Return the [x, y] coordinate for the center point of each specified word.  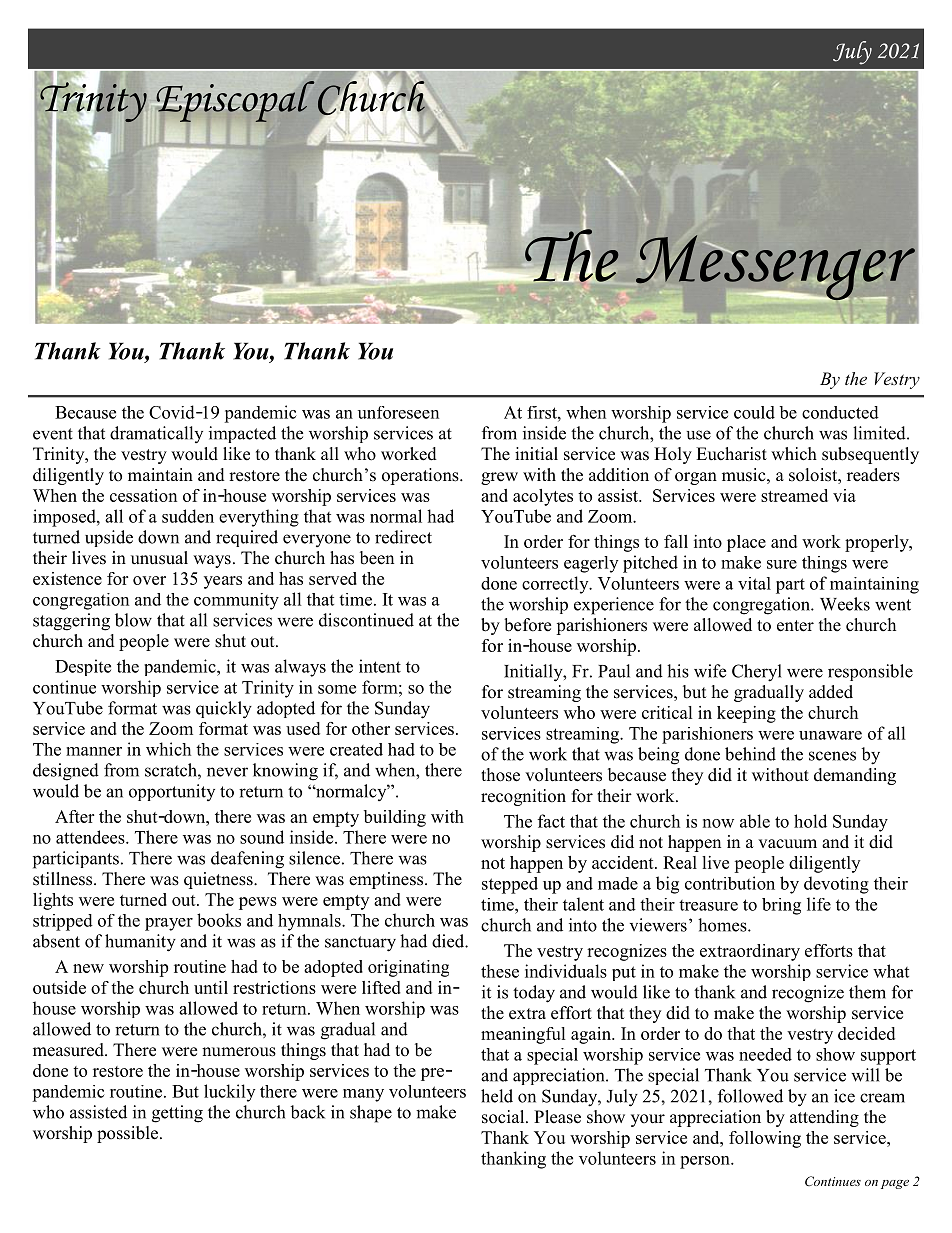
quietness [219, 880]
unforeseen [398, 412]
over [149, 580]
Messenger [775, 268]
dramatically [156, 434]
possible [127, 1134]
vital [754, 583]
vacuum [787, 844]
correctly [556, 585]
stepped [510, 885]
